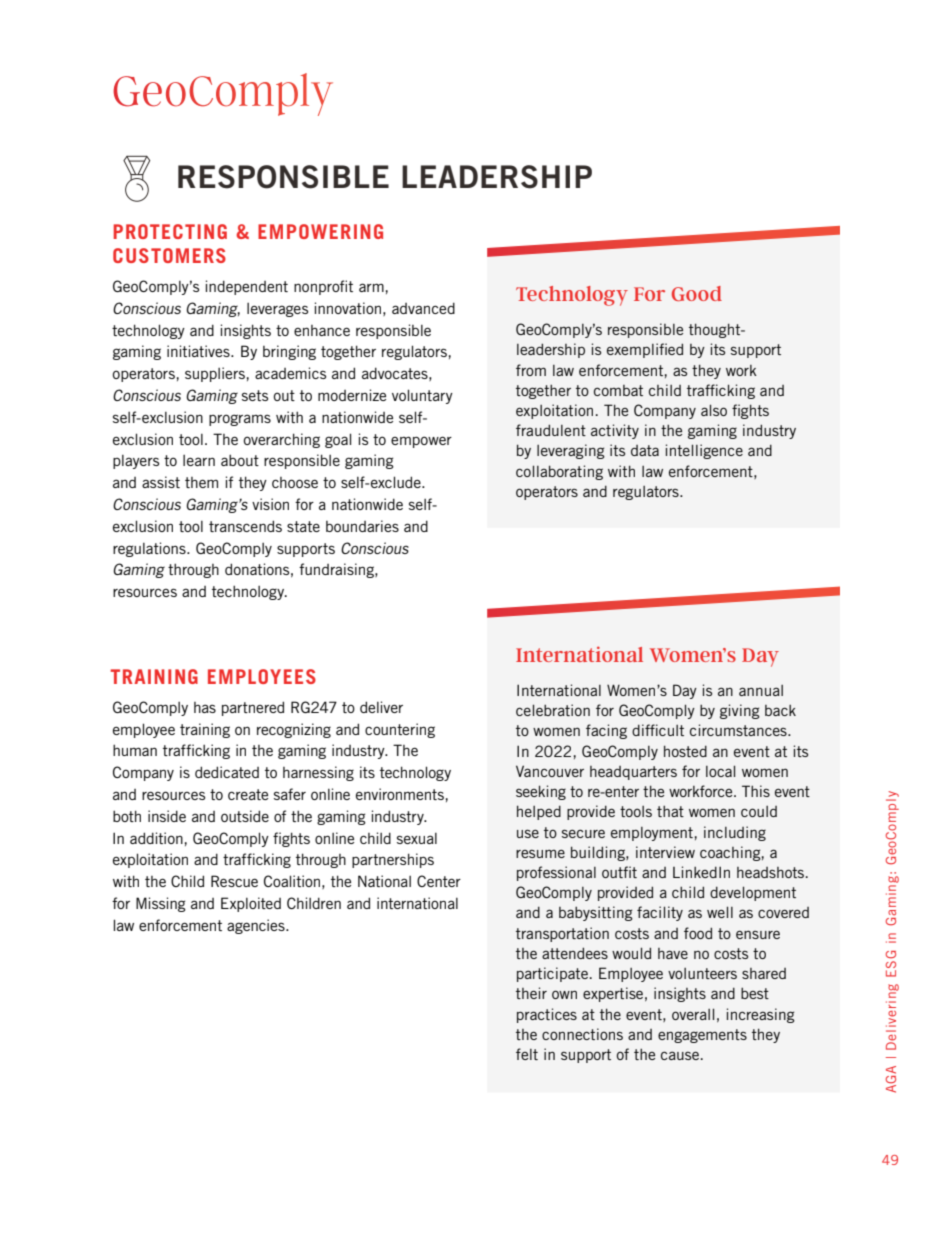 This screenshot has width=952, height=1233. What do you see at coordinates (697, 293) in the screenshot?
I see `Good` at bounding box center [697, 293].
